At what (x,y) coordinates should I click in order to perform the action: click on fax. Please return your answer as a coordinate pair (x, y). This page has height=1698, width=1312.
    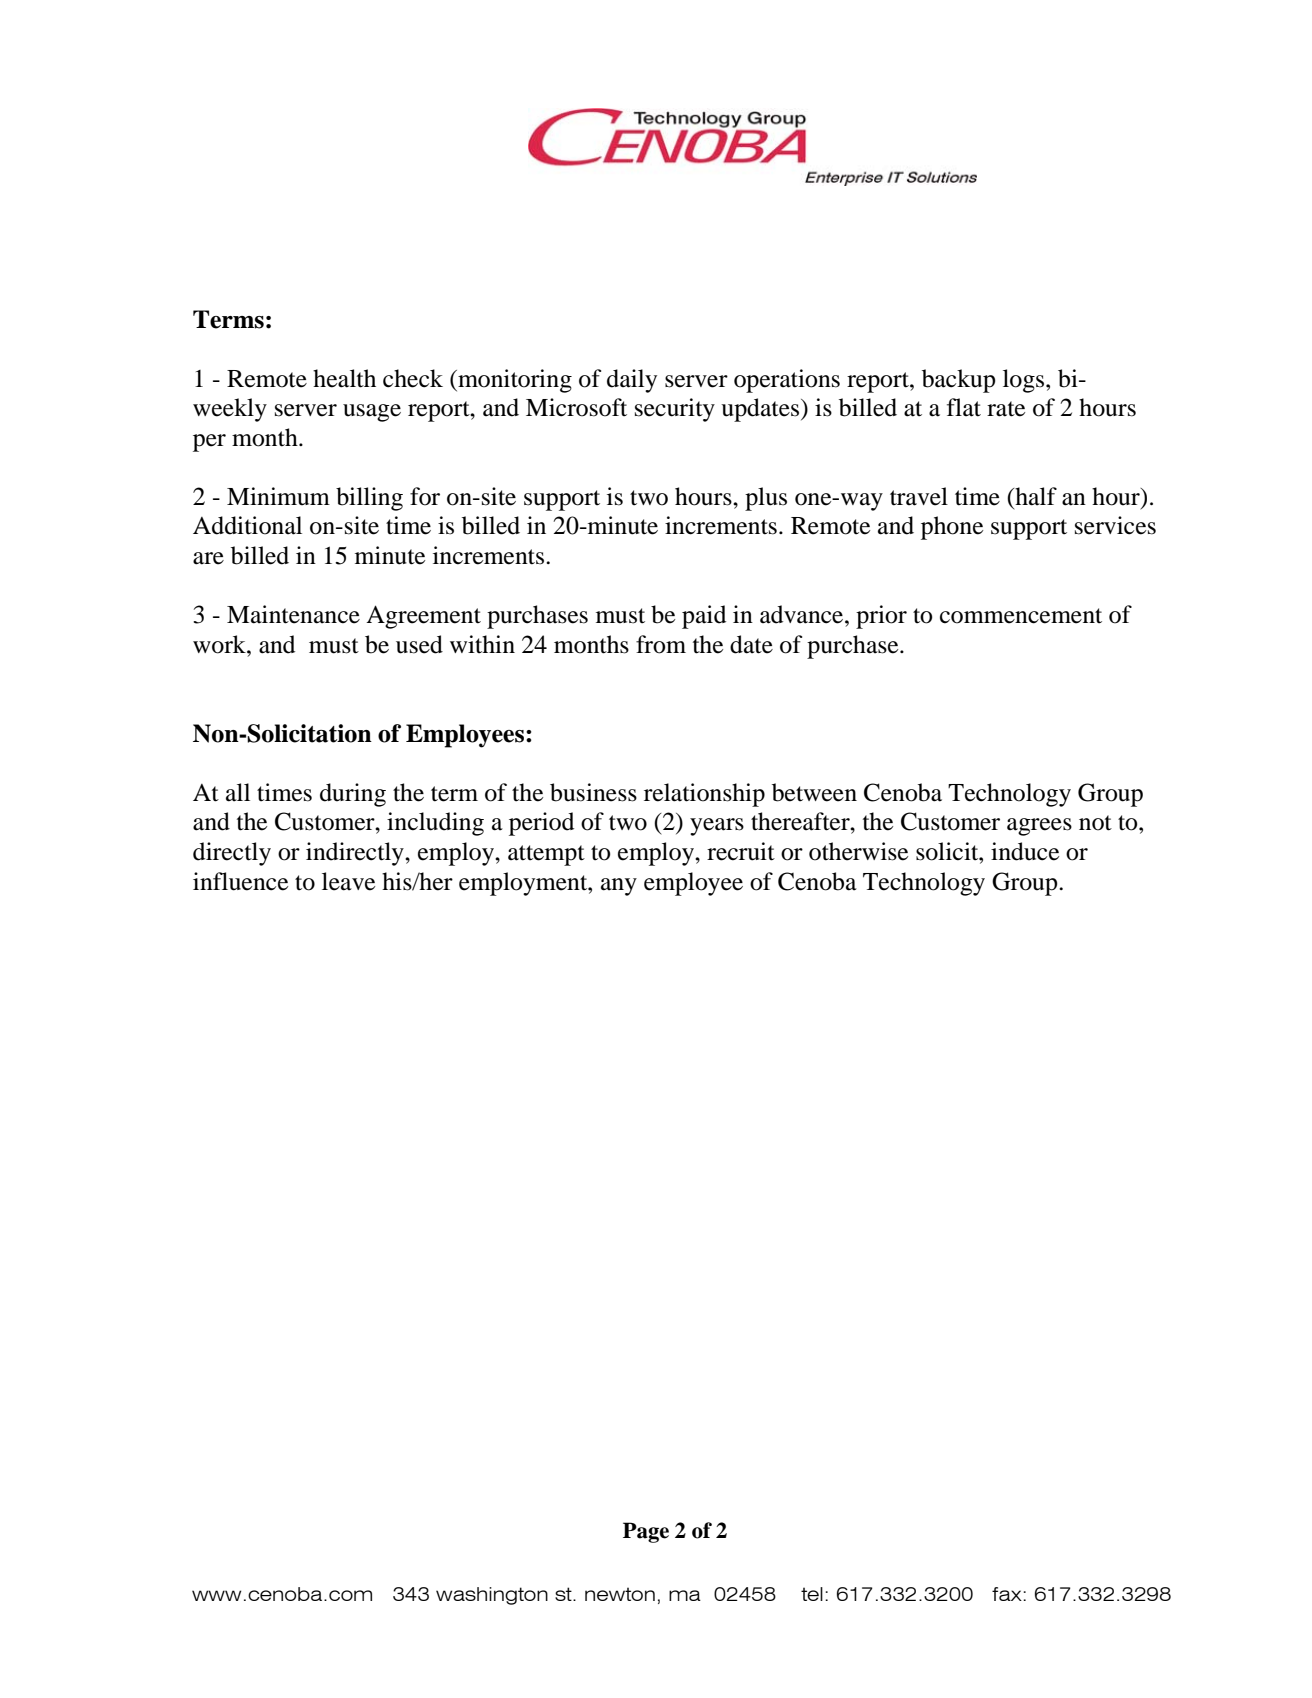
    Looking at the image, I should click on (1008, 1594).
